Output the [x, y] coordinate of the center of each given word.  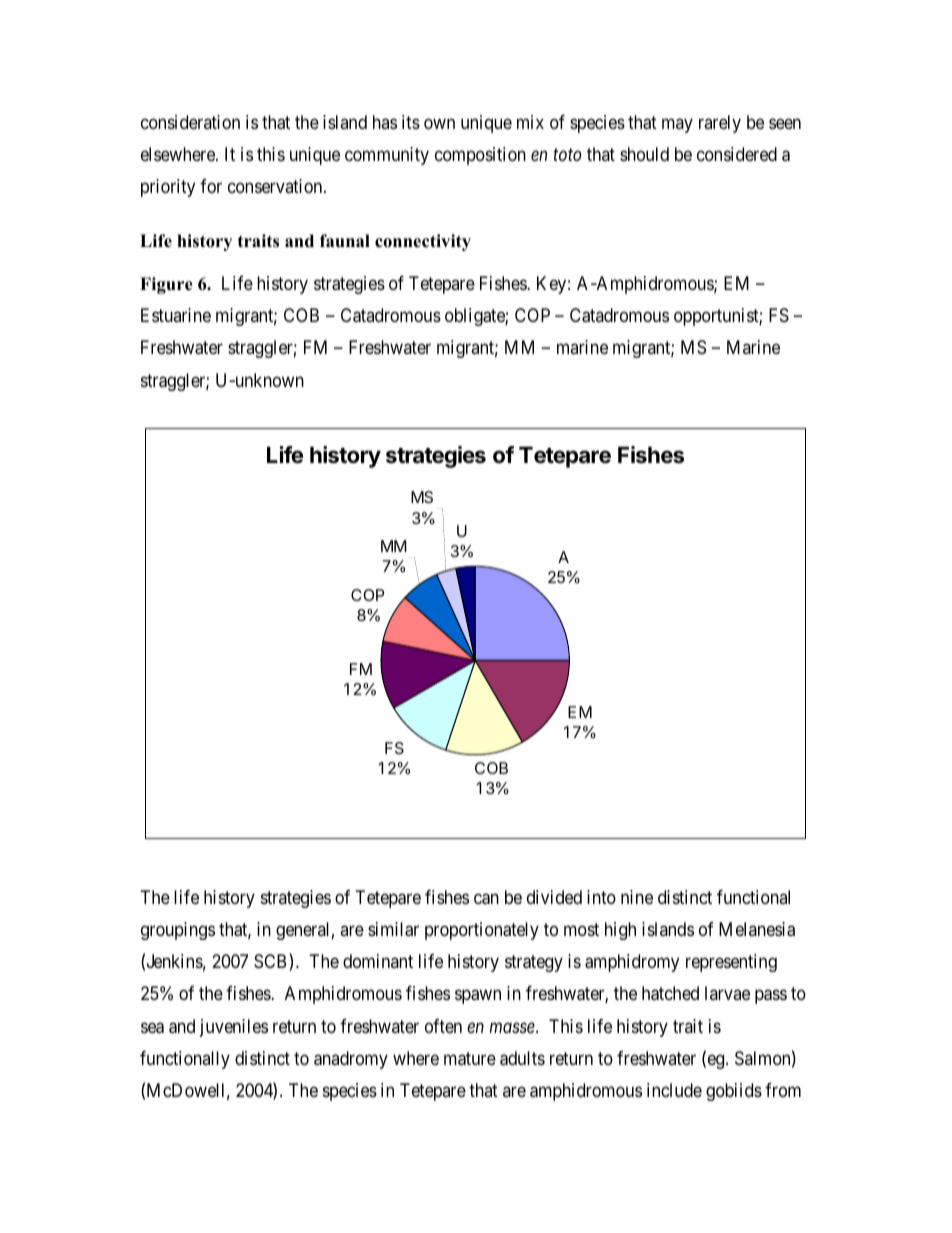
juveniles [234, 1028]
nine [637, 897]
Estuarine [176, 315]
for [211, 186]
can [486, 899]
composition [480, 156]
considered [737, 154]
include [674, 1090]
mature [470, 1059]
